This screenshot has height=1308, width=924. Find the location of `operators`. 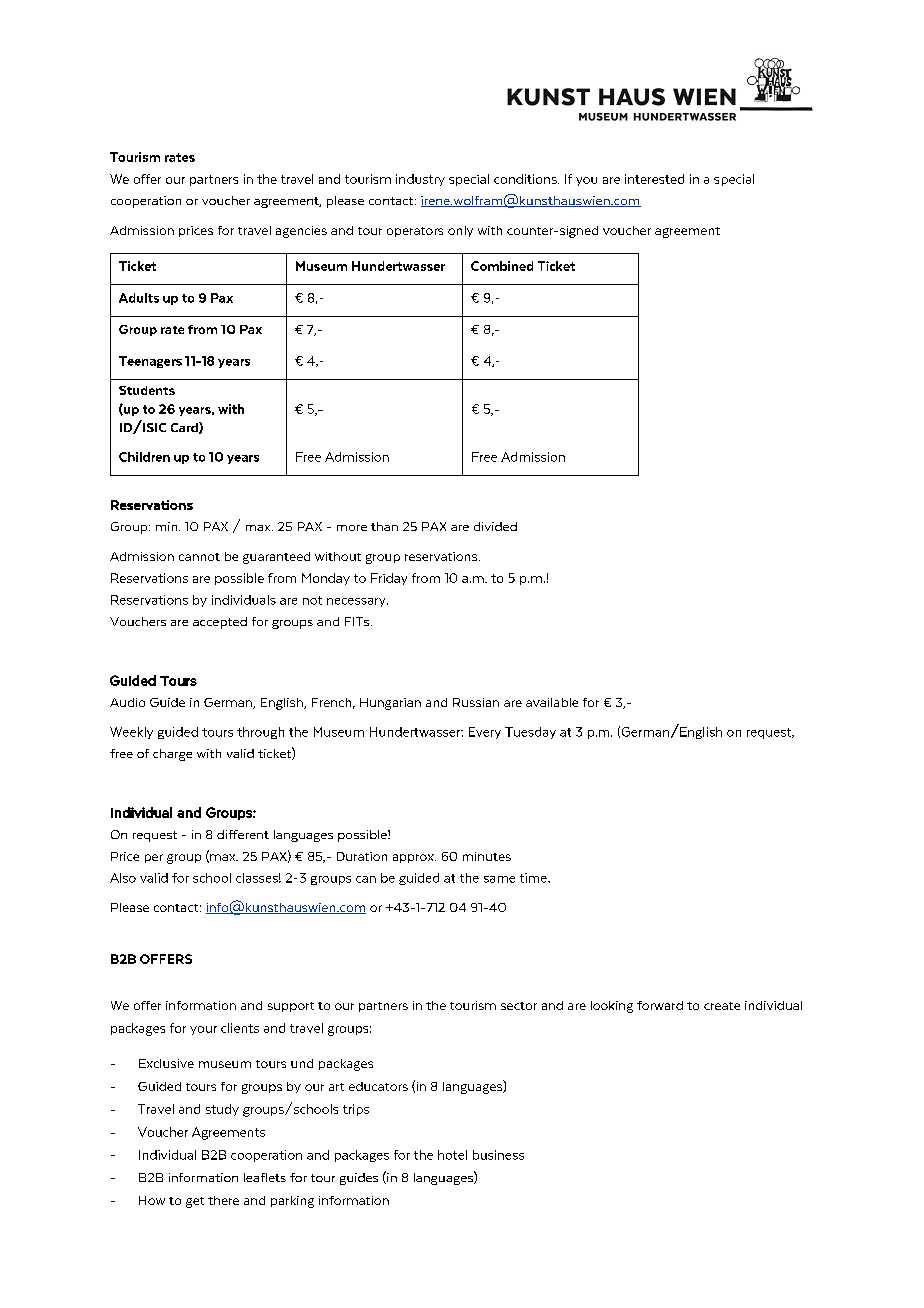

operators is located at coordinates (415, 232).
